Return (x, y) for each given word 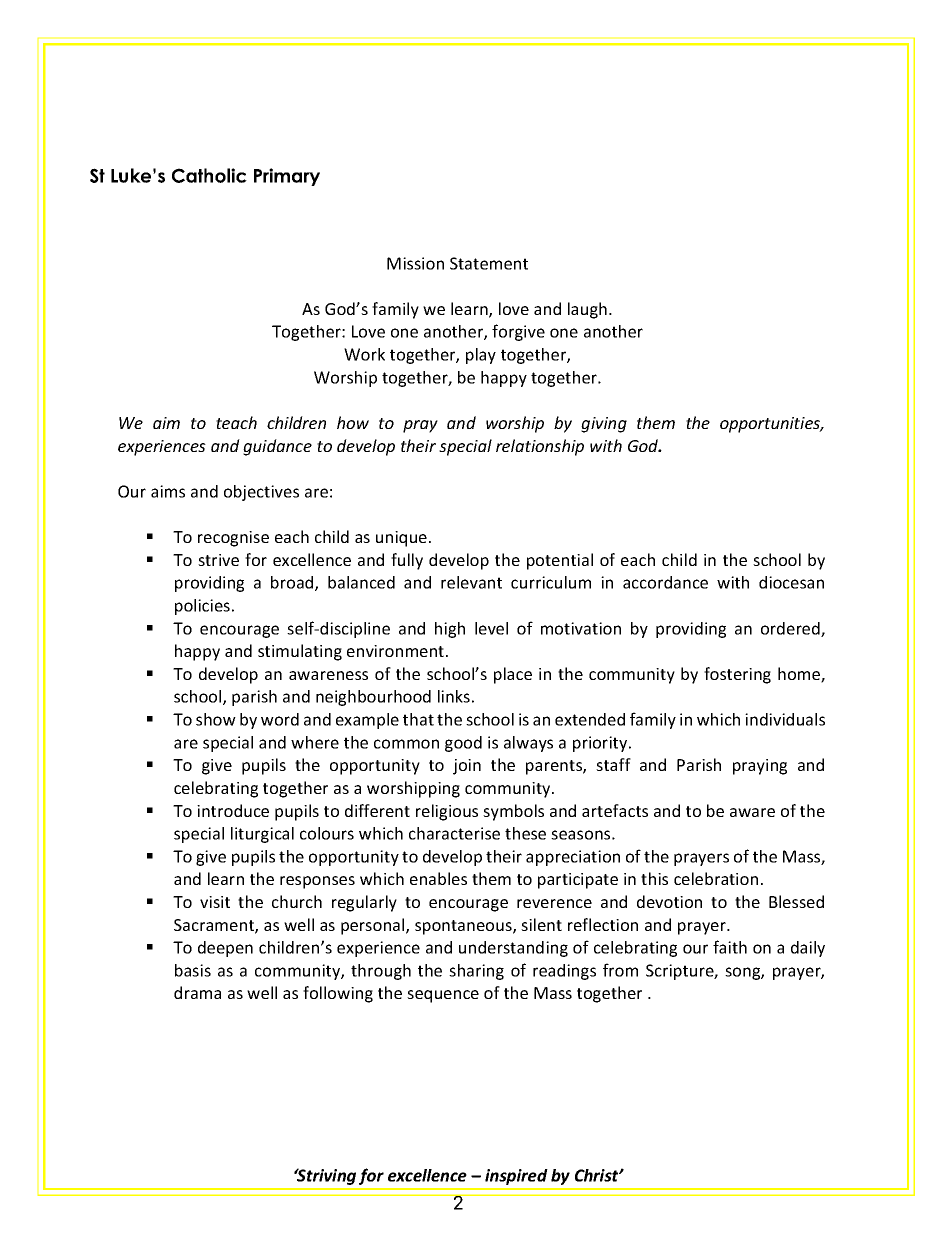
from (620, 970)
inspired (516, 1177)
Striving (325, 1177)
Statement (489, 263)
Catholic (209, 175)
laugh (587, 310)
